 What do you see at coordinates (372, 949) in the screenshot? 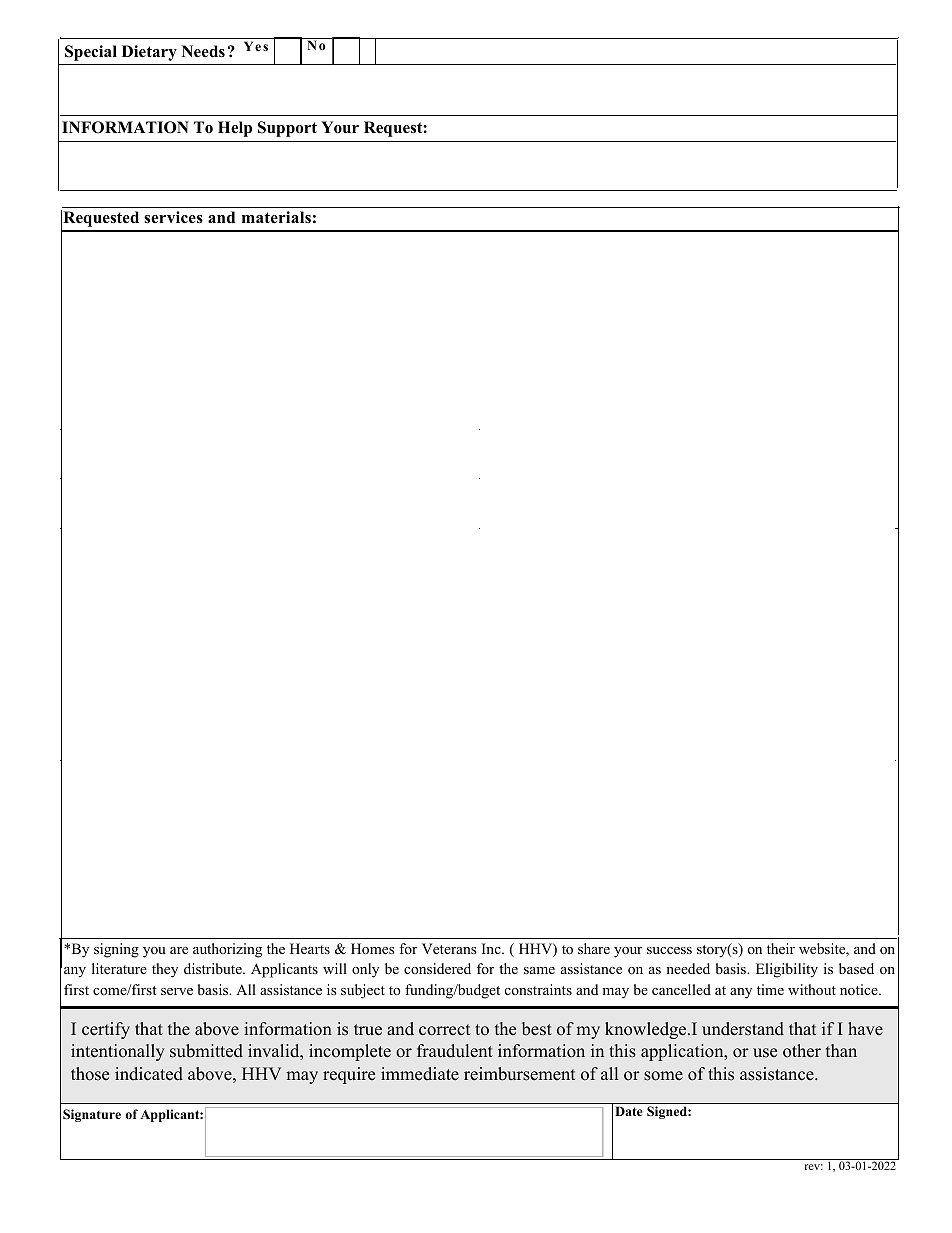
I see `Homes` at bounding box center [372, 949].
